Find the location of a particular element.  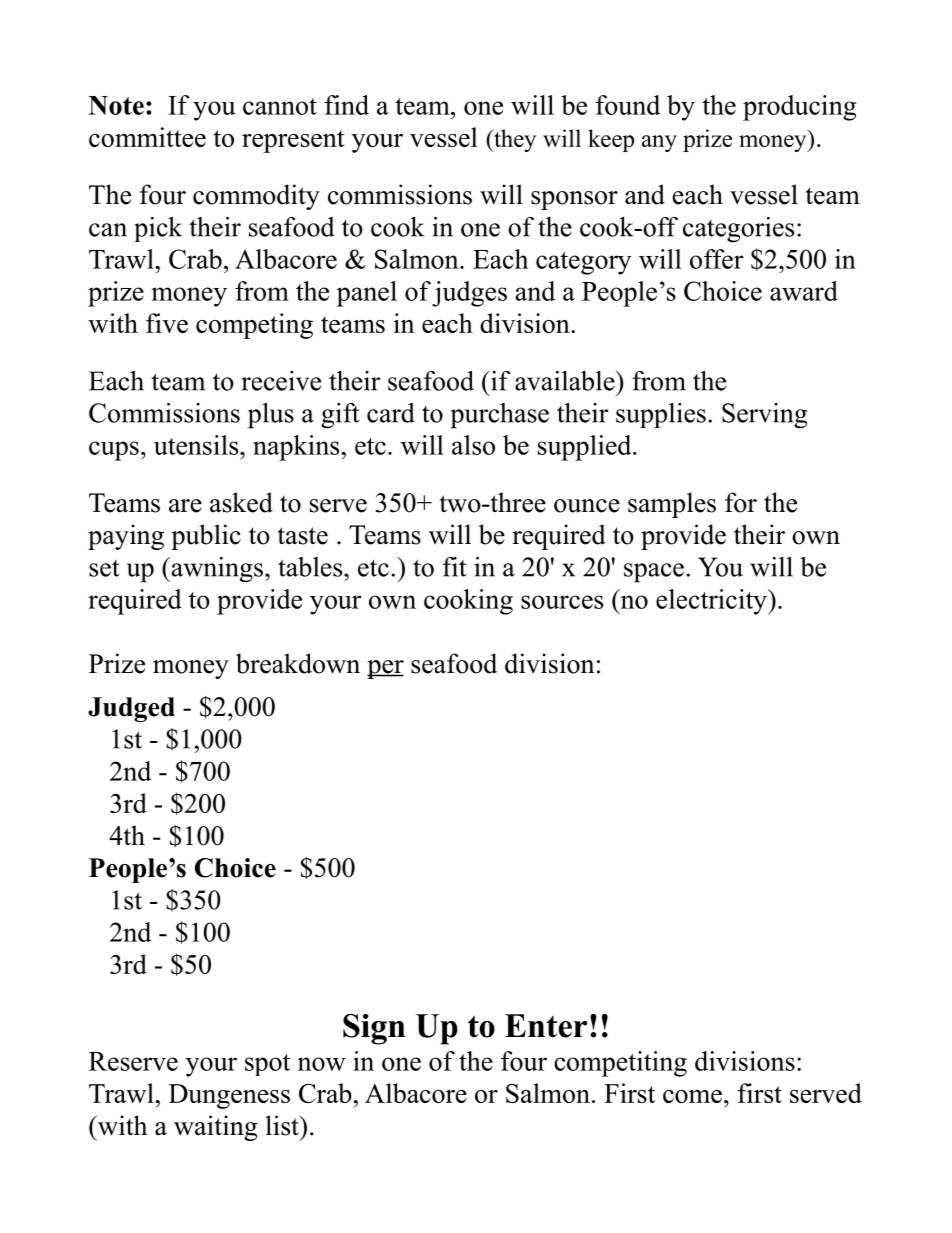

electricity is located at coordinates (712, 602).
